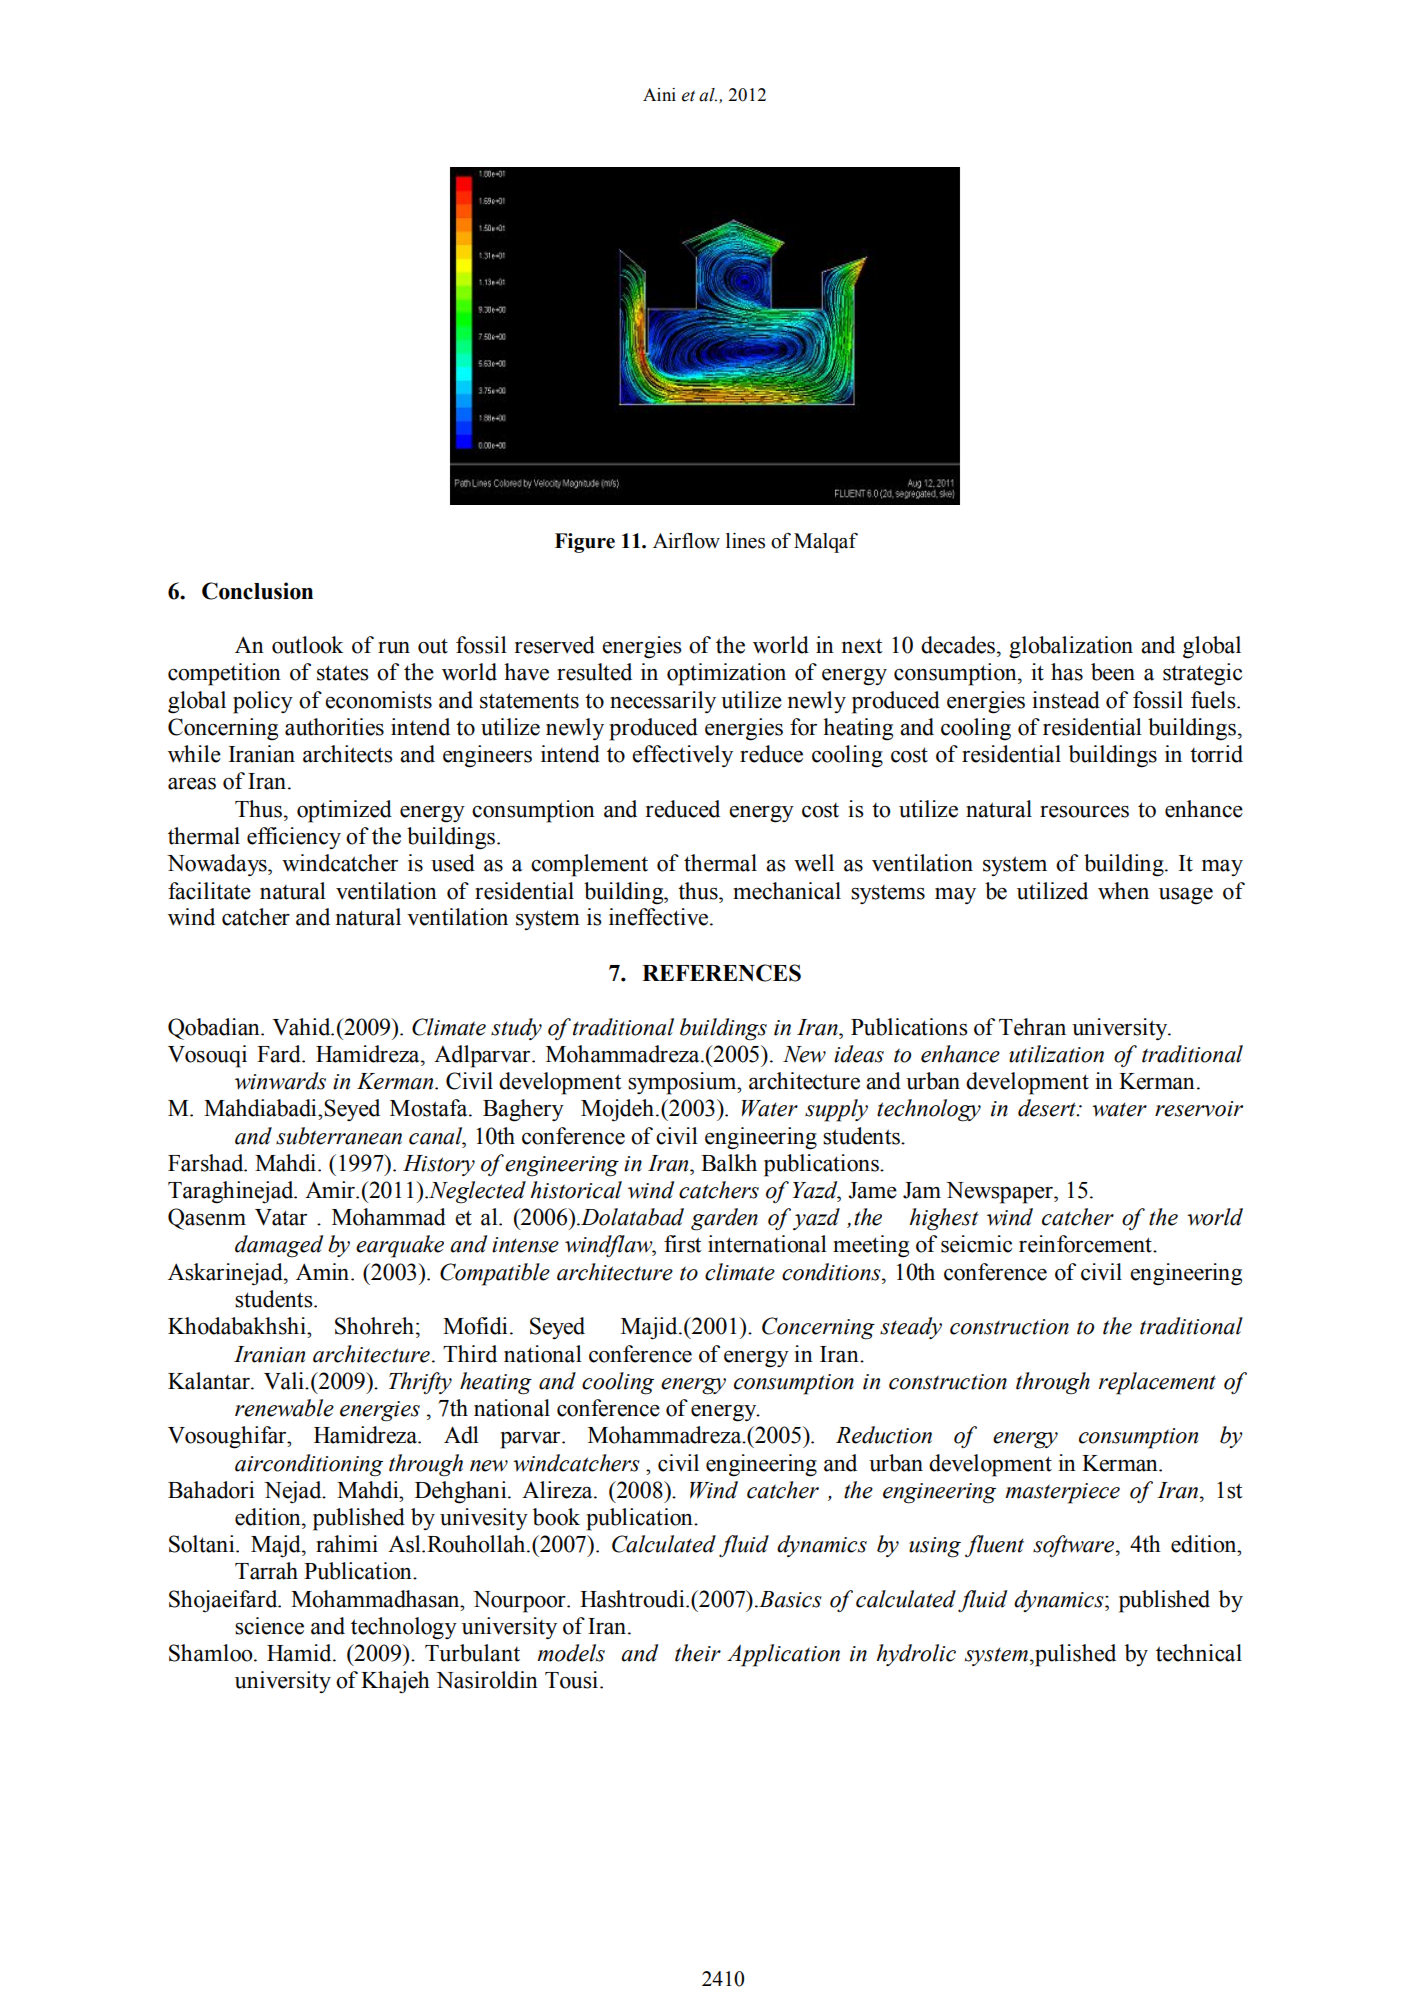 Image resolution: width=1410 pixels, height=1995 pixels. What do you see at coordinates (1113, 672) in the document?
I see `been` at bounding box center [1113, 672].
